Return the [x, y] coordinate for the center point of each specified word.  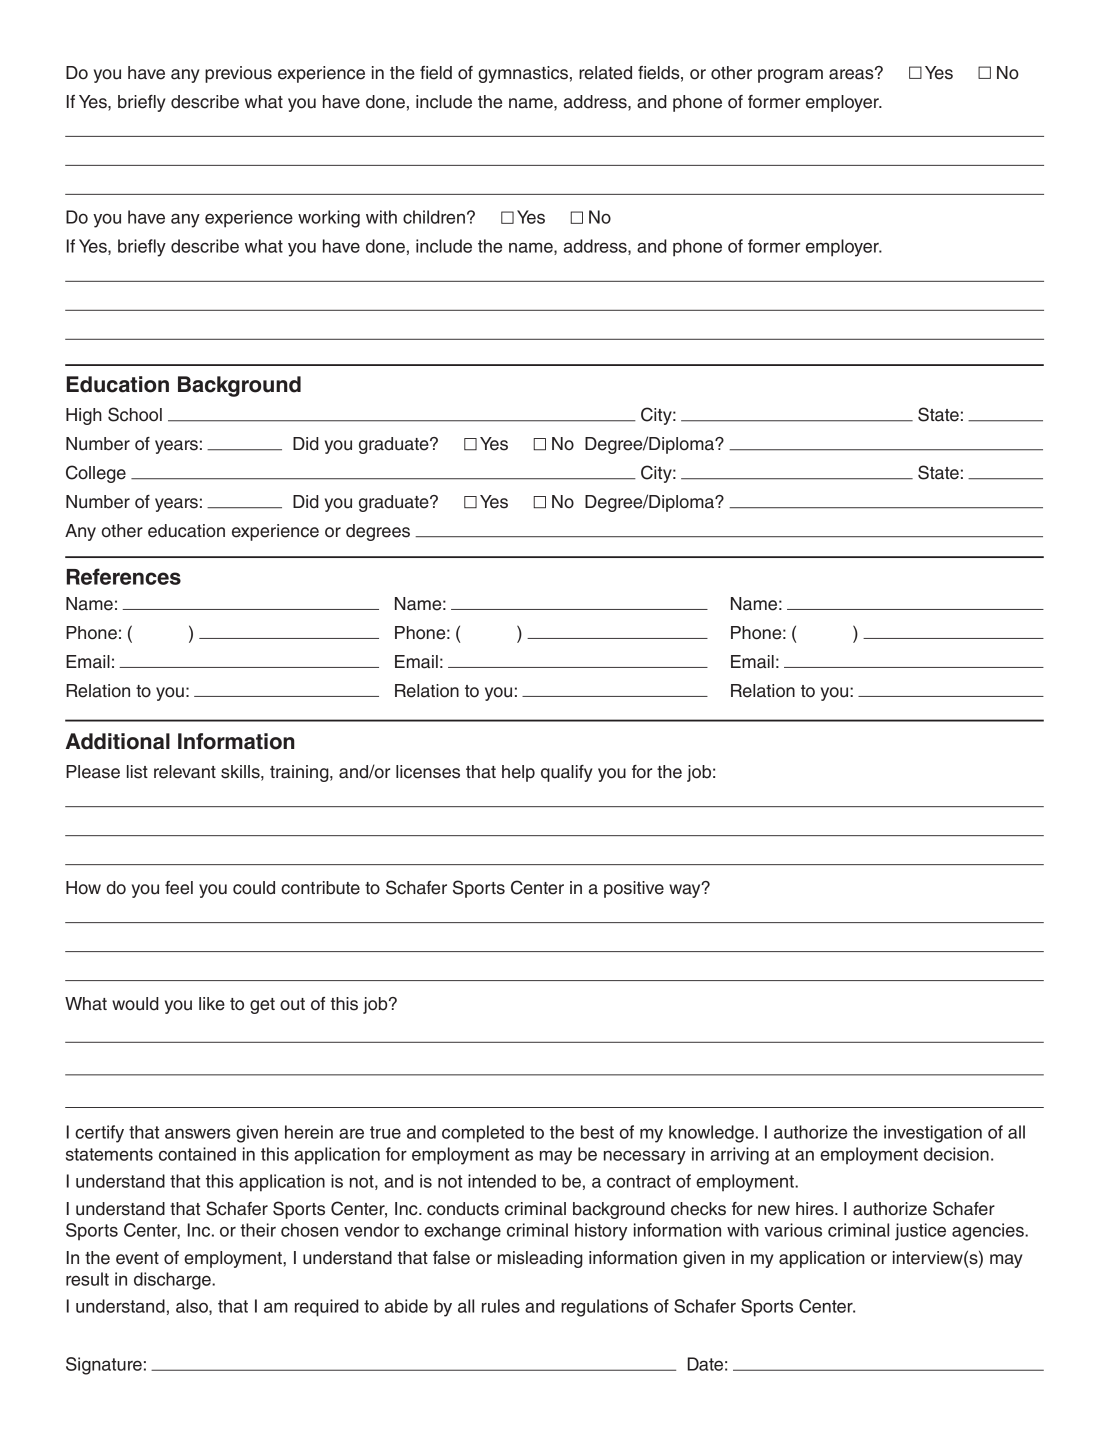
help [518, 773]
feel [179, 888]
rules [501, 1306]
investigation [933, 1134]
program [790, 76]
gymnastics [523, 74]
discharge [173, 1281]
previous [238, 74]
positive [634, 889]
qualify [567, 773]
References [124, 576]
